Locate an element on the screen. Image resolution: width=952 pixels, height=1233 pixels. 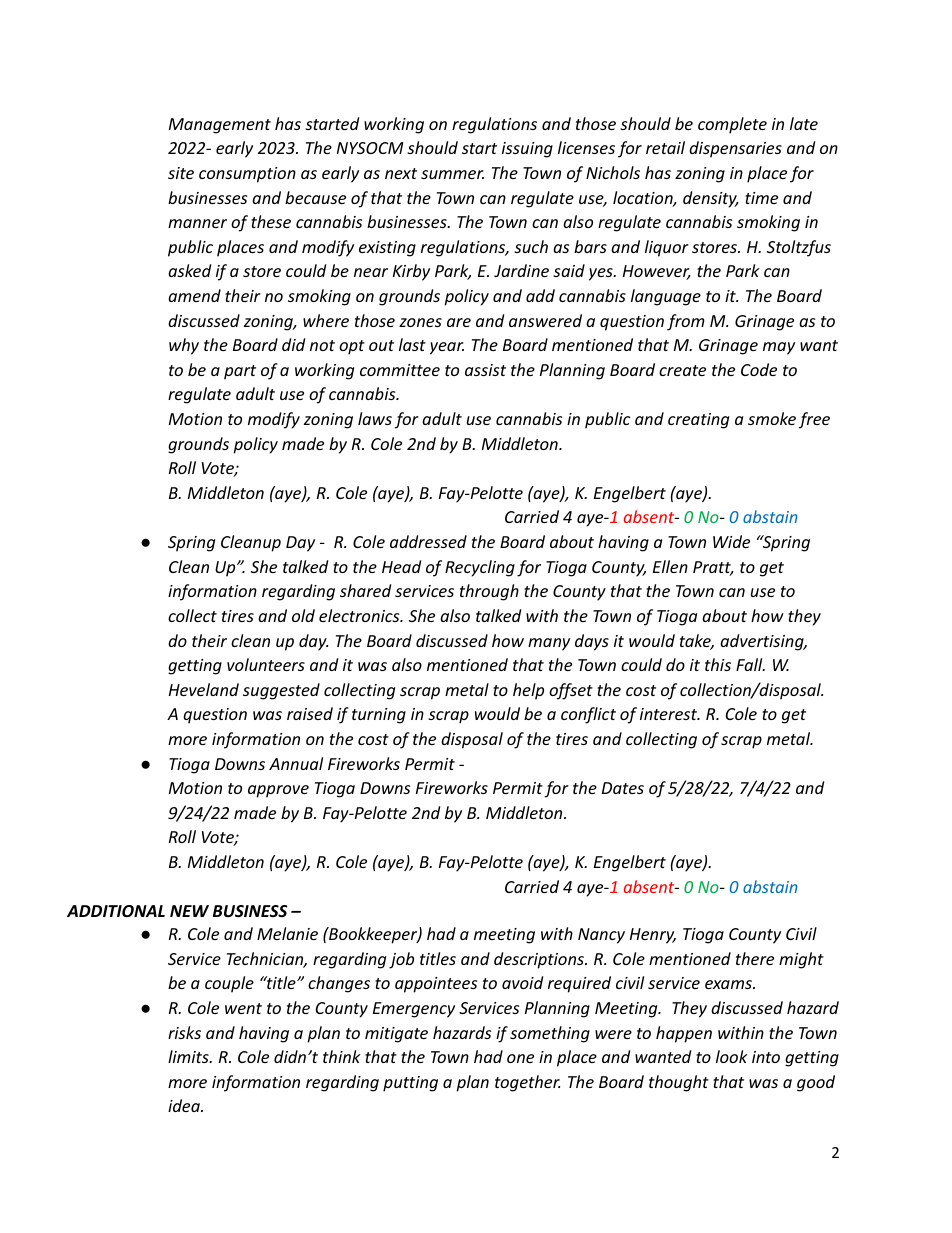
Code is located at coordinates (759, 369).
